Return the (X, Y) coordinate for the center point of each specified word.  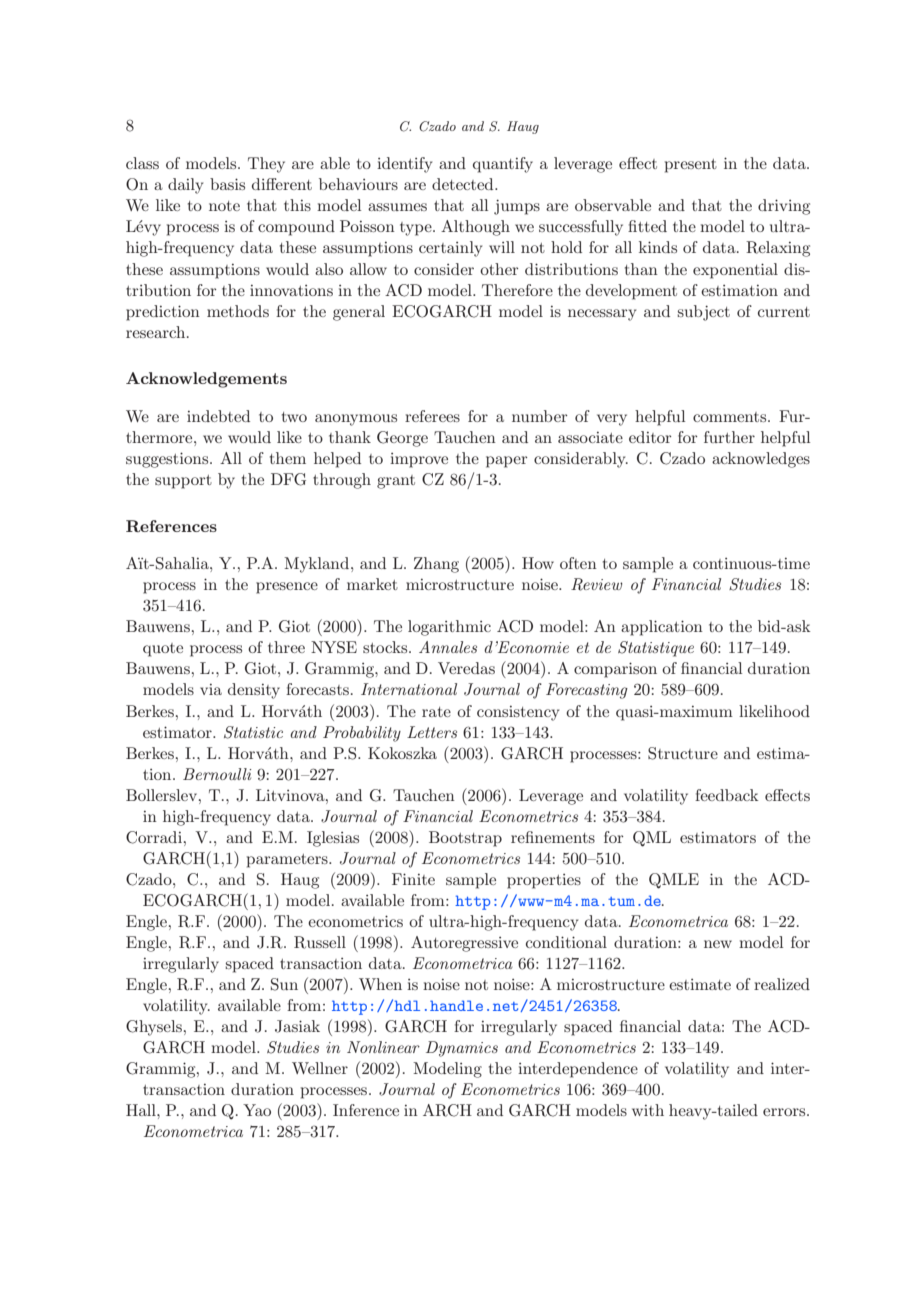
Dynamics (462, 1049)
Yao (257, 1110)
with (648, 1110)
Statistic (253, 732)
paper (507, 462)
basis (227, 184)
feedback (727, 795)
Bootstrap (465, 839)
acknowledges (761, 460)
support (183, 482)
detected (464, 184)
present (691, 166)
